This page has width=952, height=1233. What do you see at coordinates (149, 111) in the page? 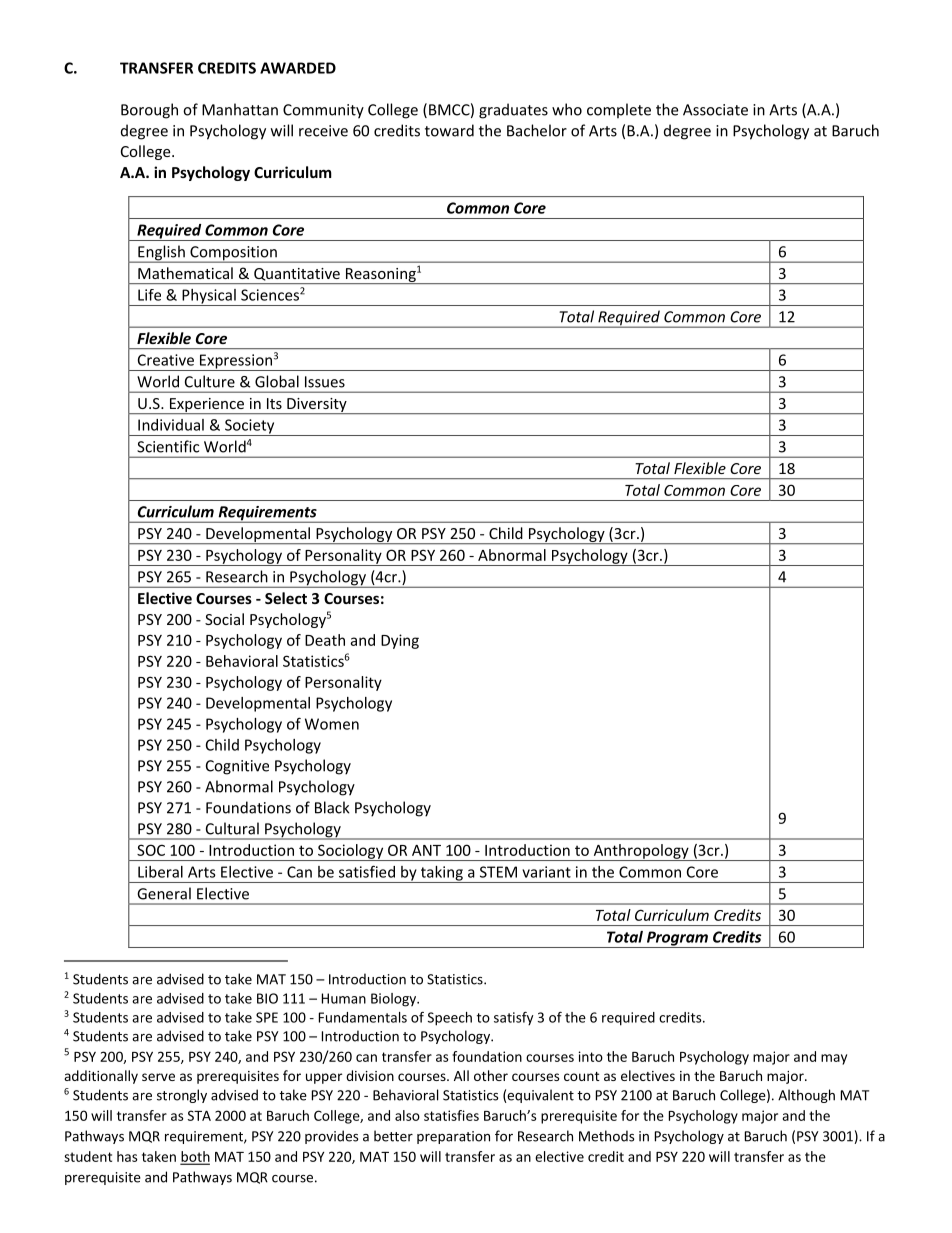
I see `Borough` at bounding box center [149, 111].
